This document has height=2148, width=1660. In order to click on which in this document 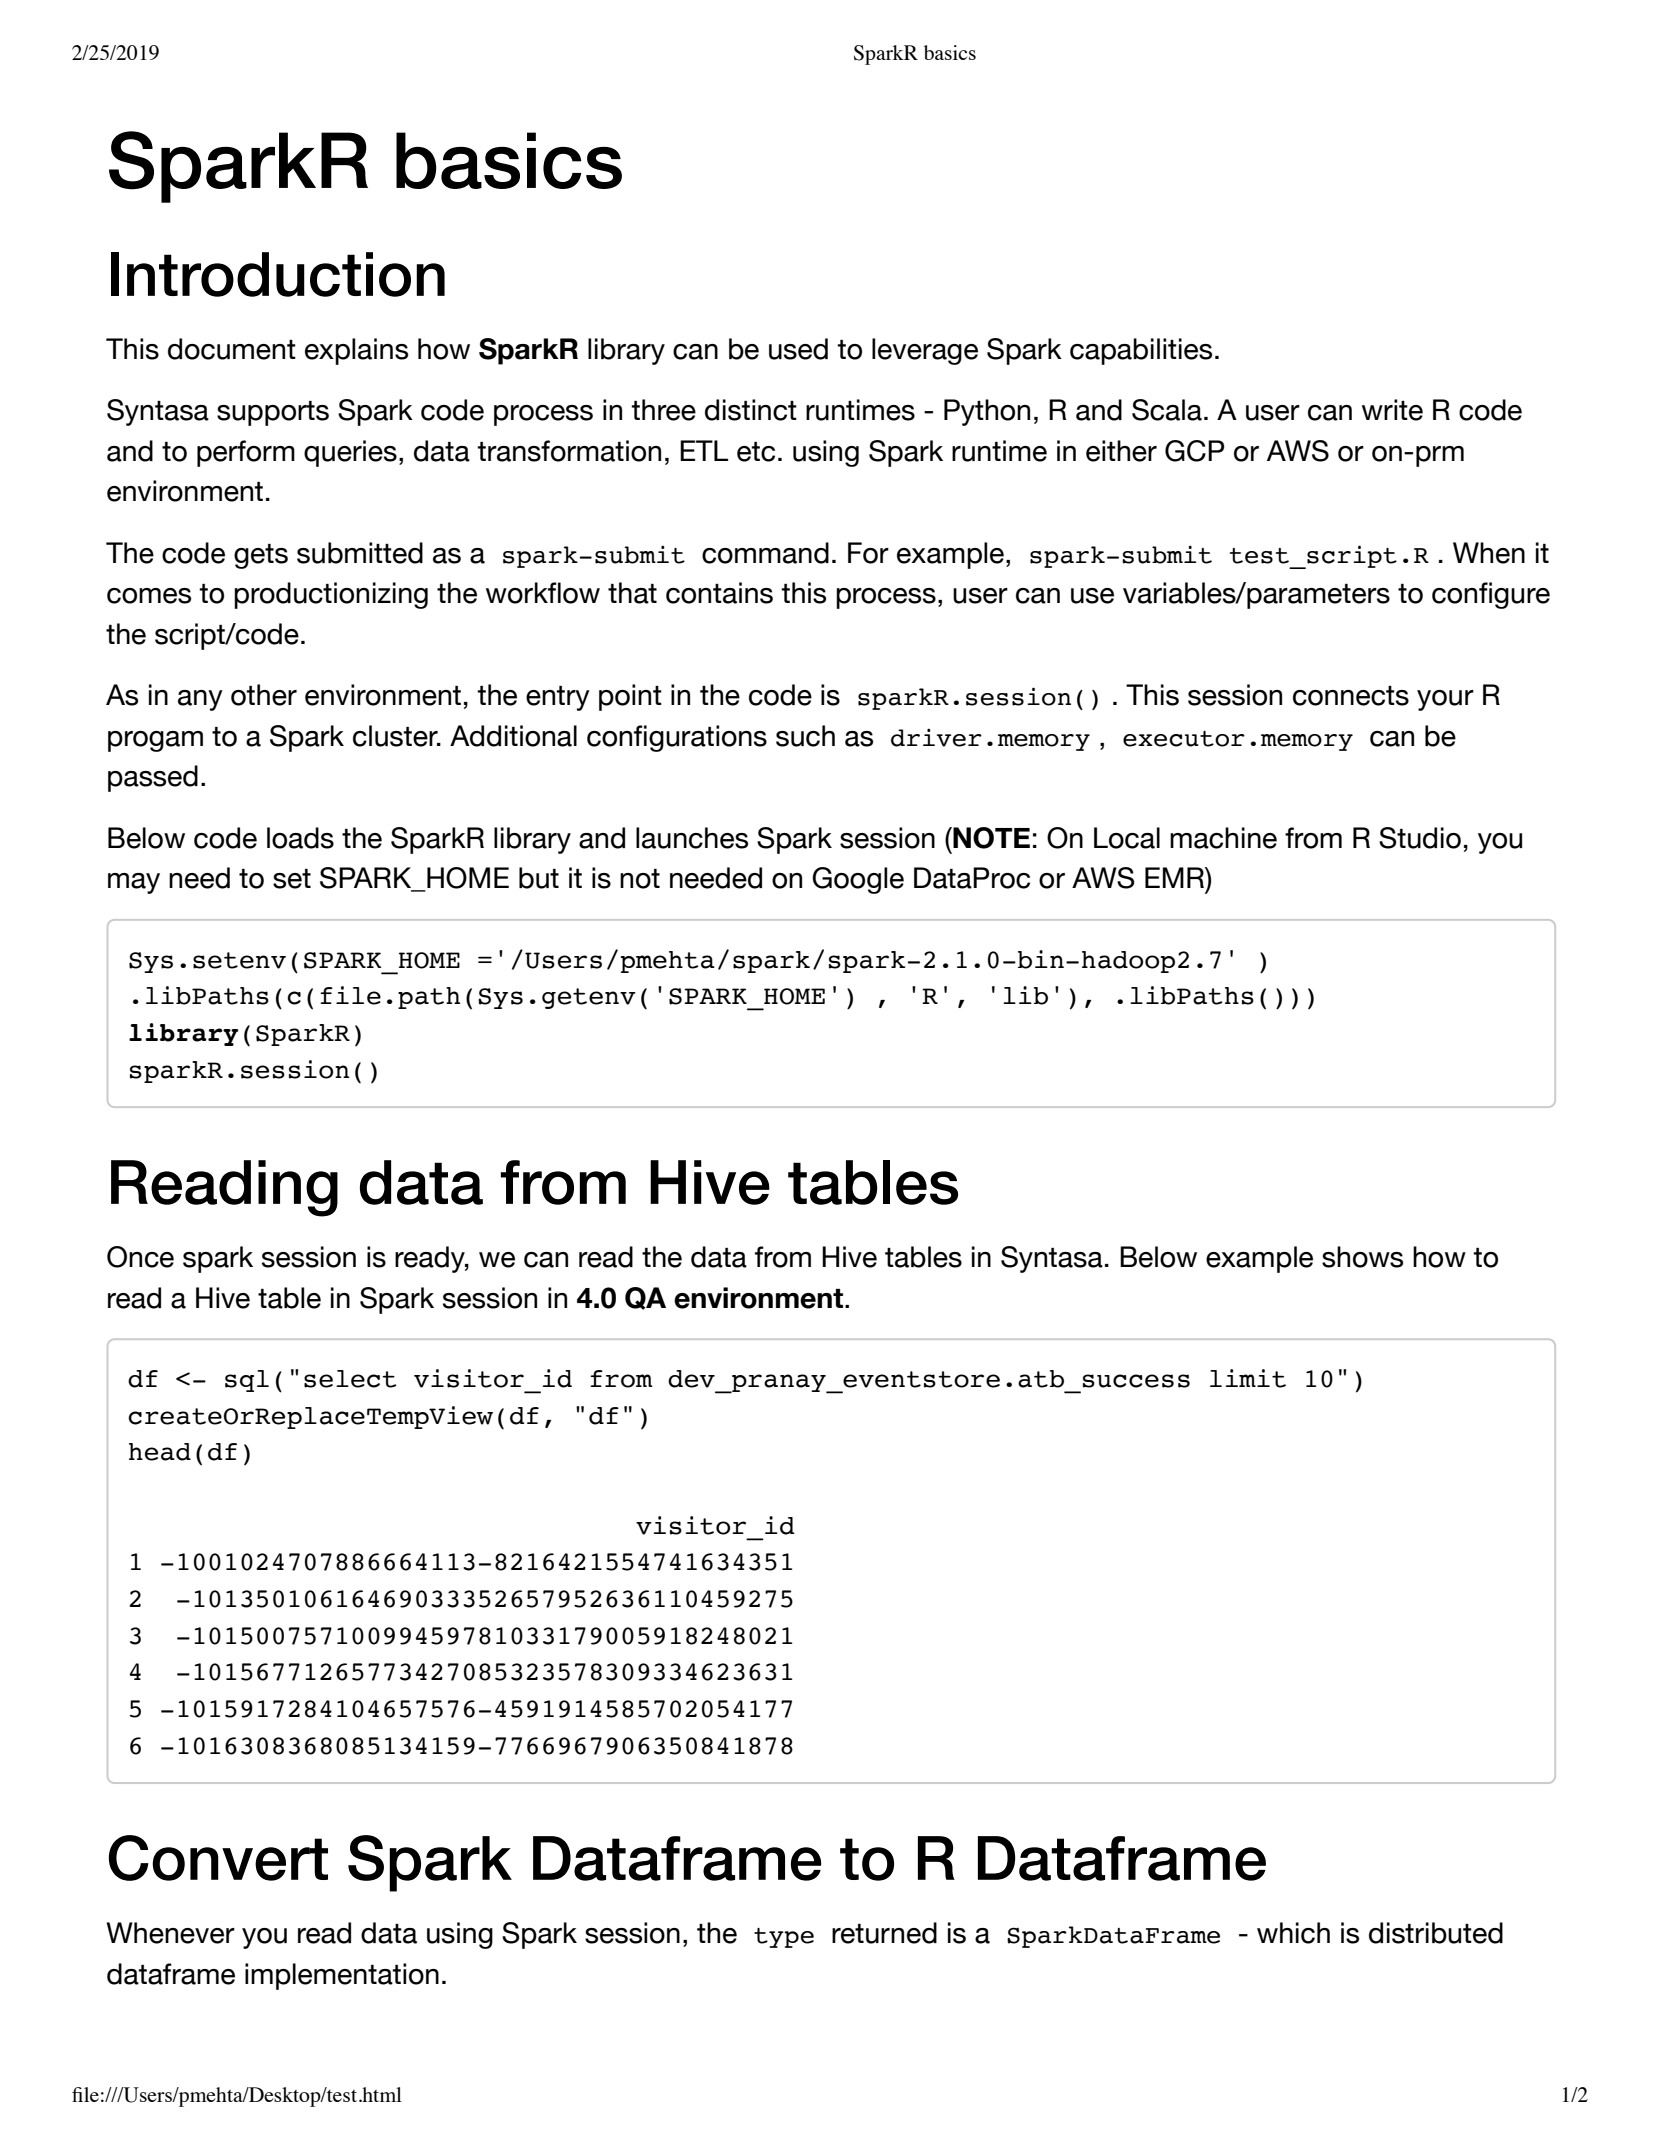, I will do `click(1293, 1933)`.
